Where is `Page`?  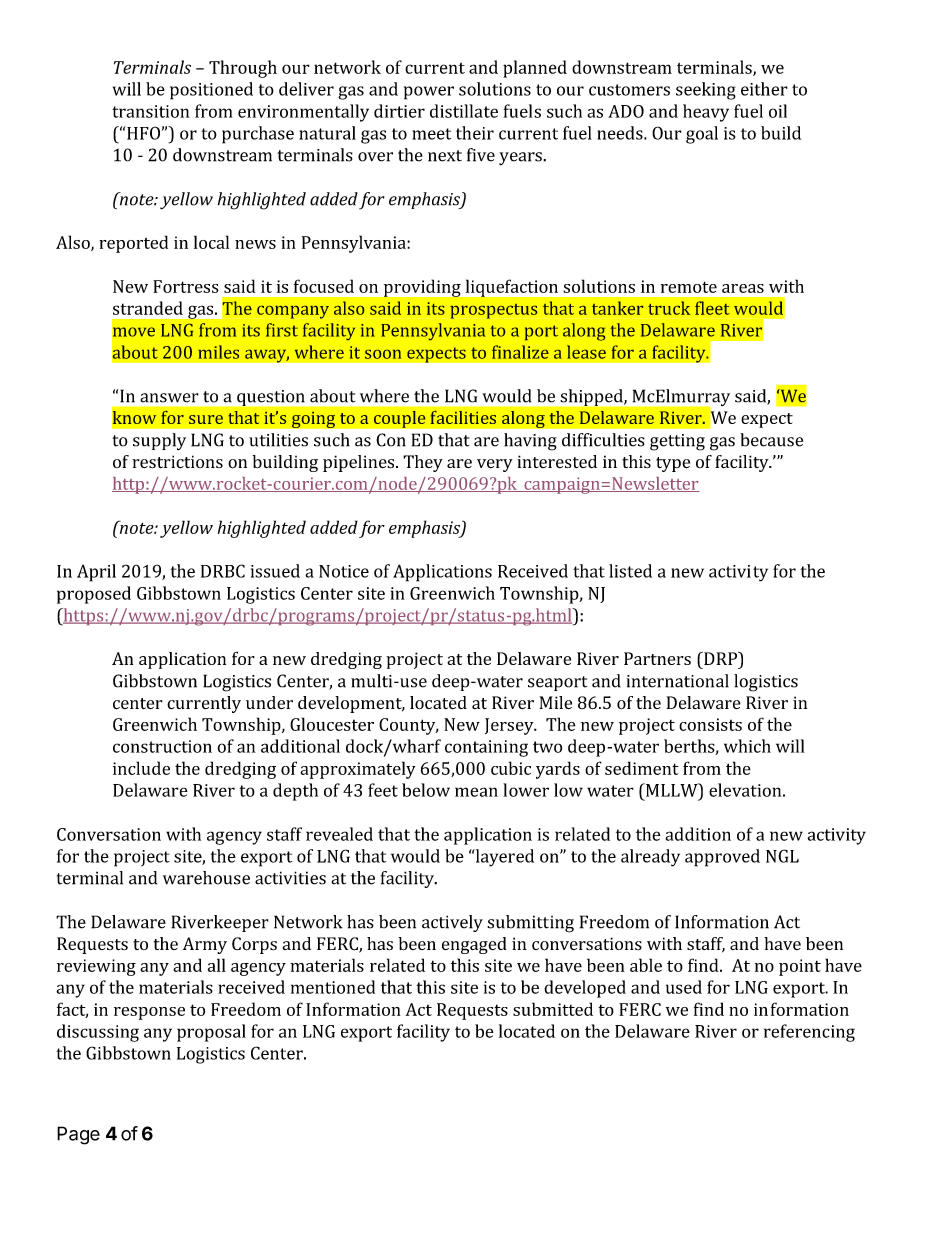
Page is located at coordinates (78, 1135).
